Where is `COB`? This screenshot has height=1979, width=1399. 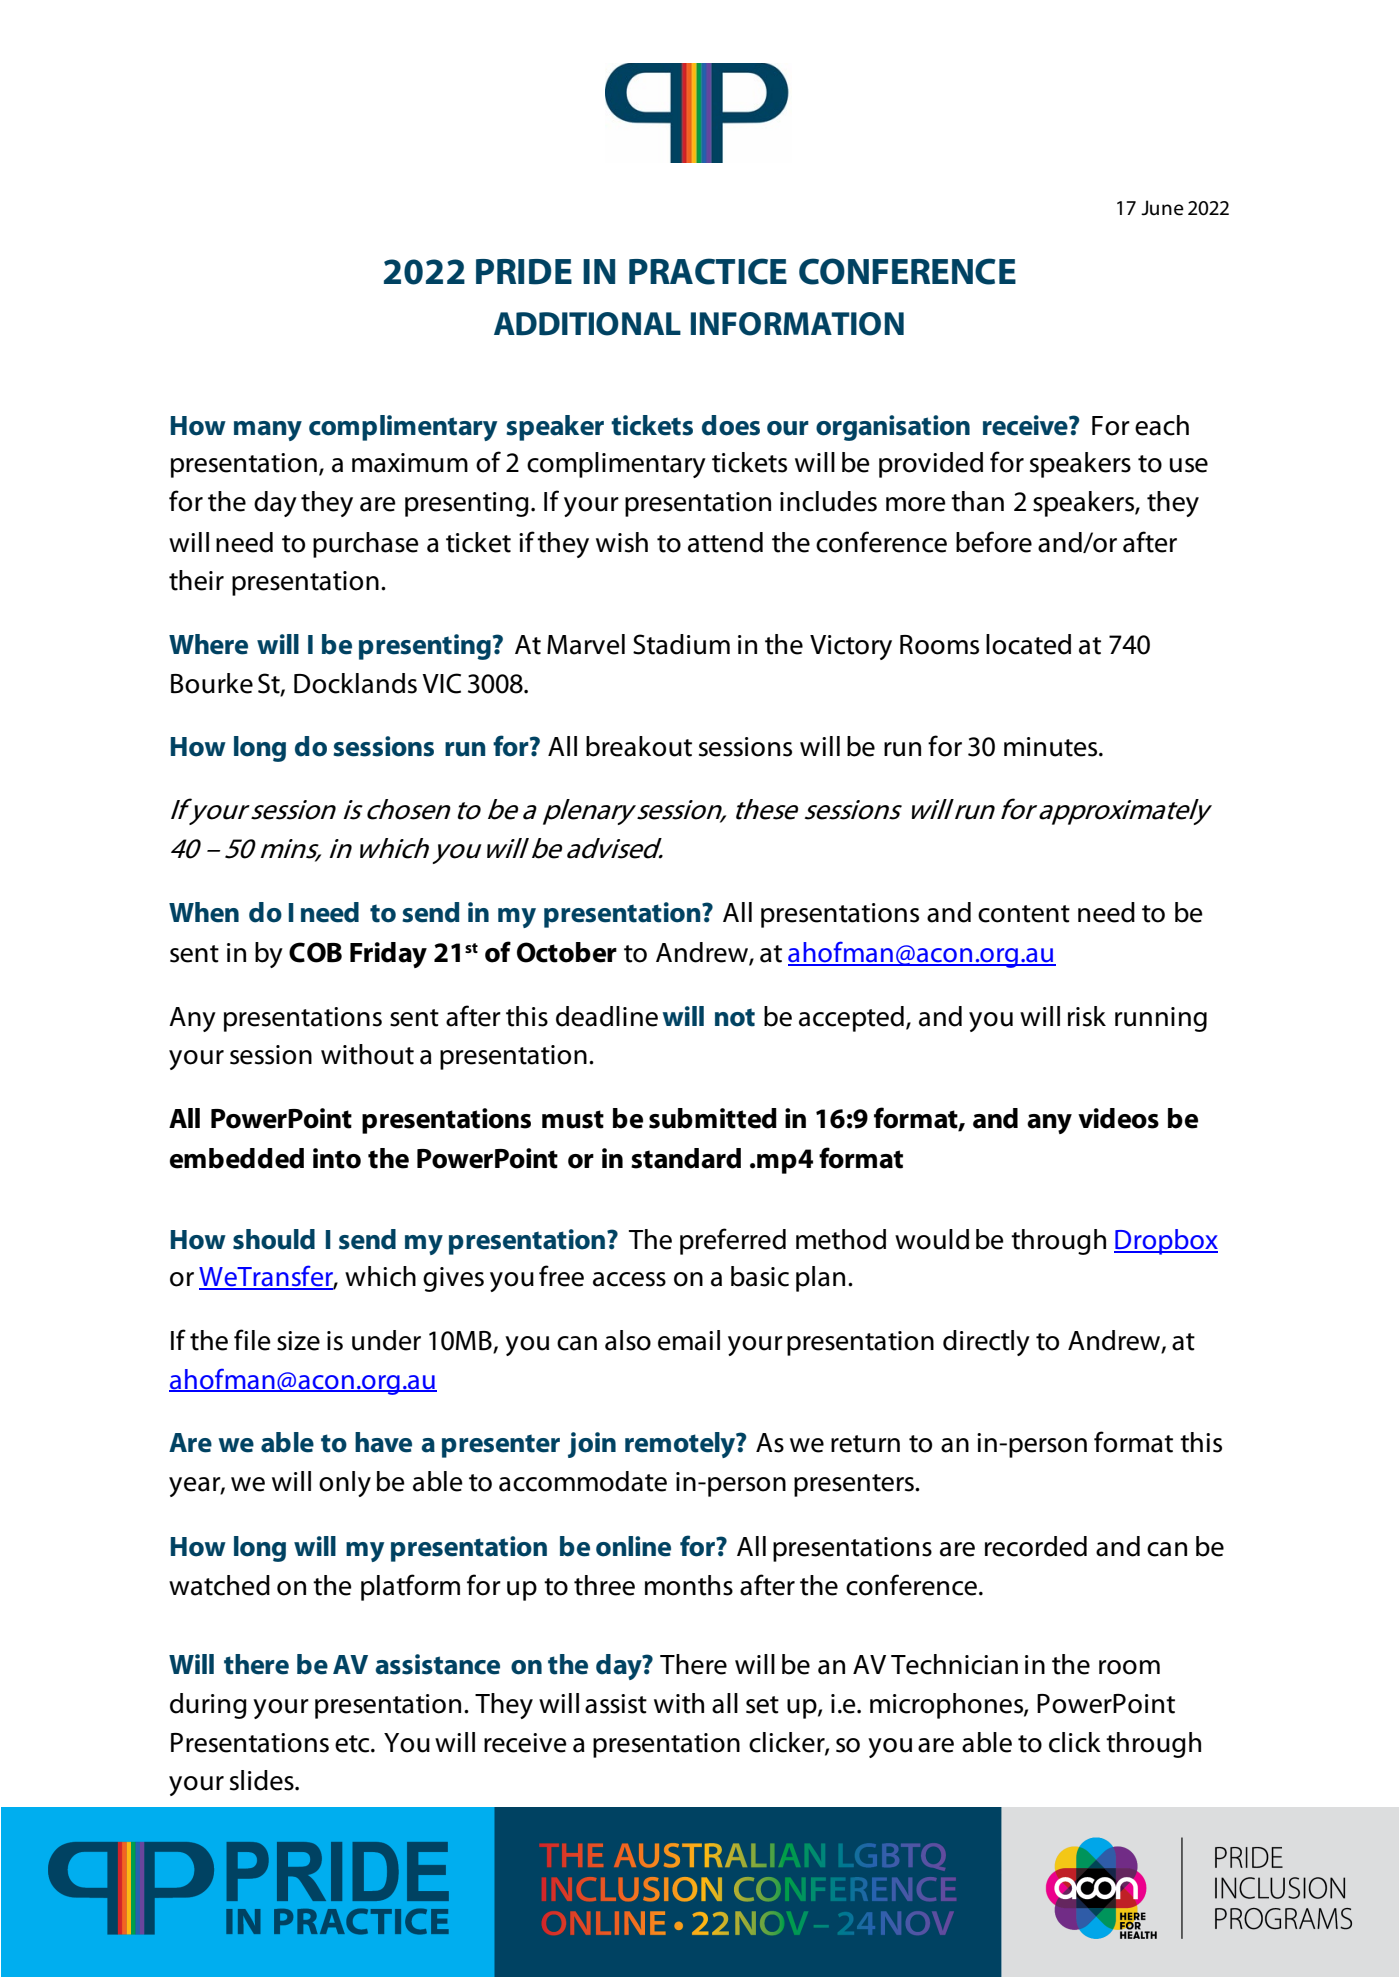 COB is located at coordinates (315, 952).
